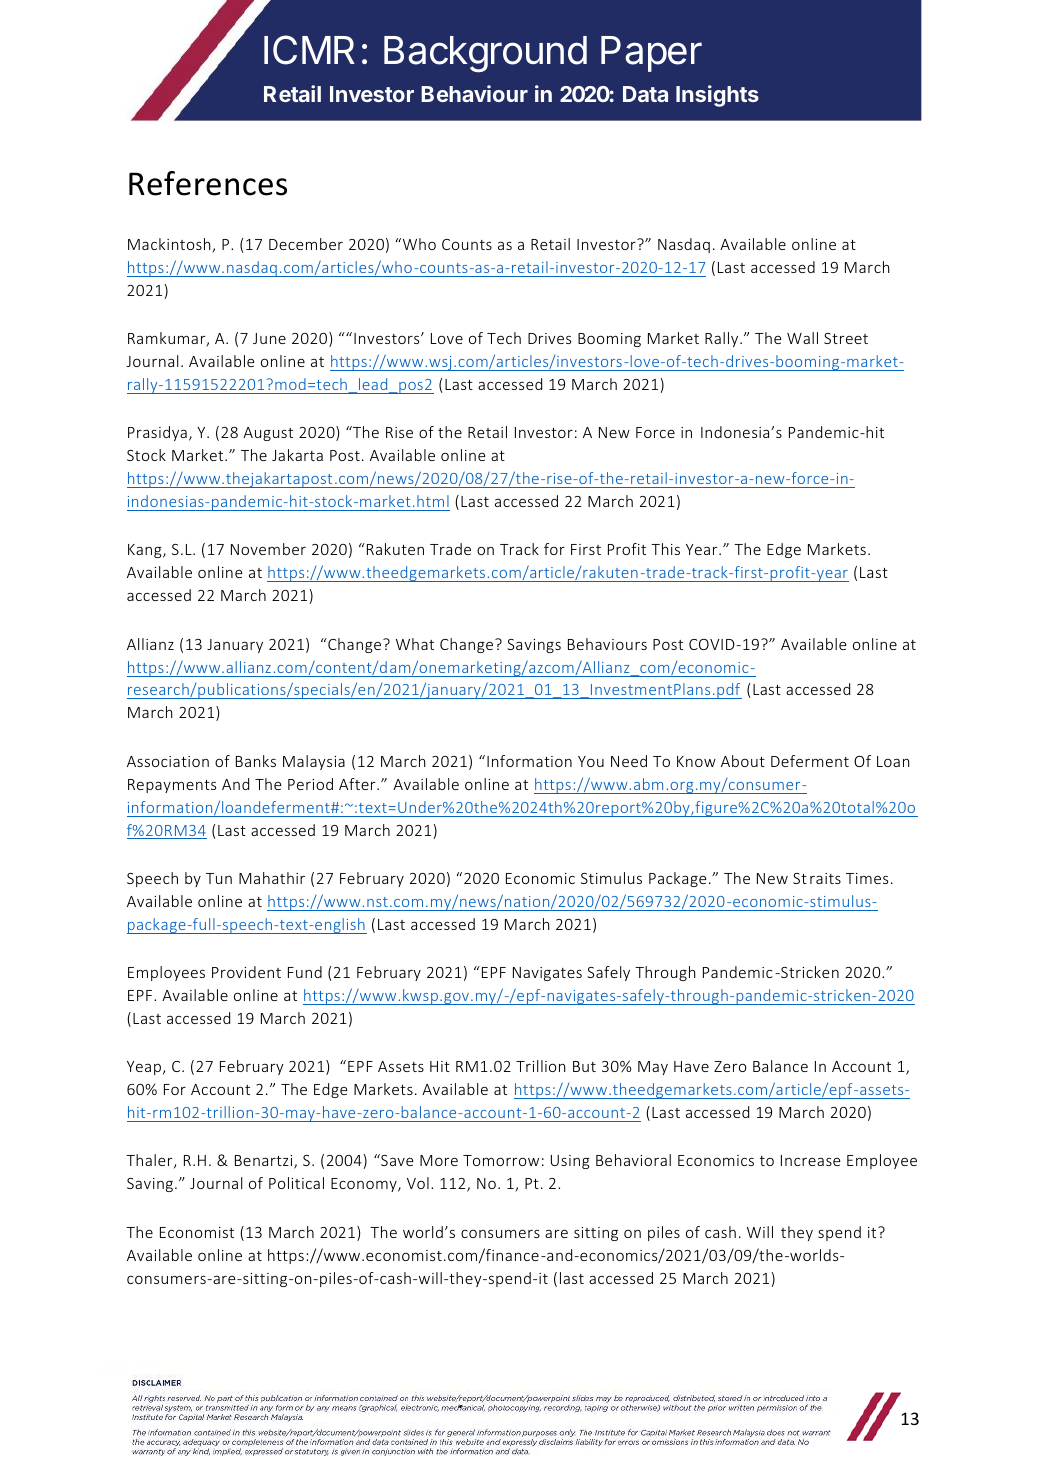  What do you see at coordinates (485, 54) in the screenshot?
I see `Background` at bounding box center [485, 54].
